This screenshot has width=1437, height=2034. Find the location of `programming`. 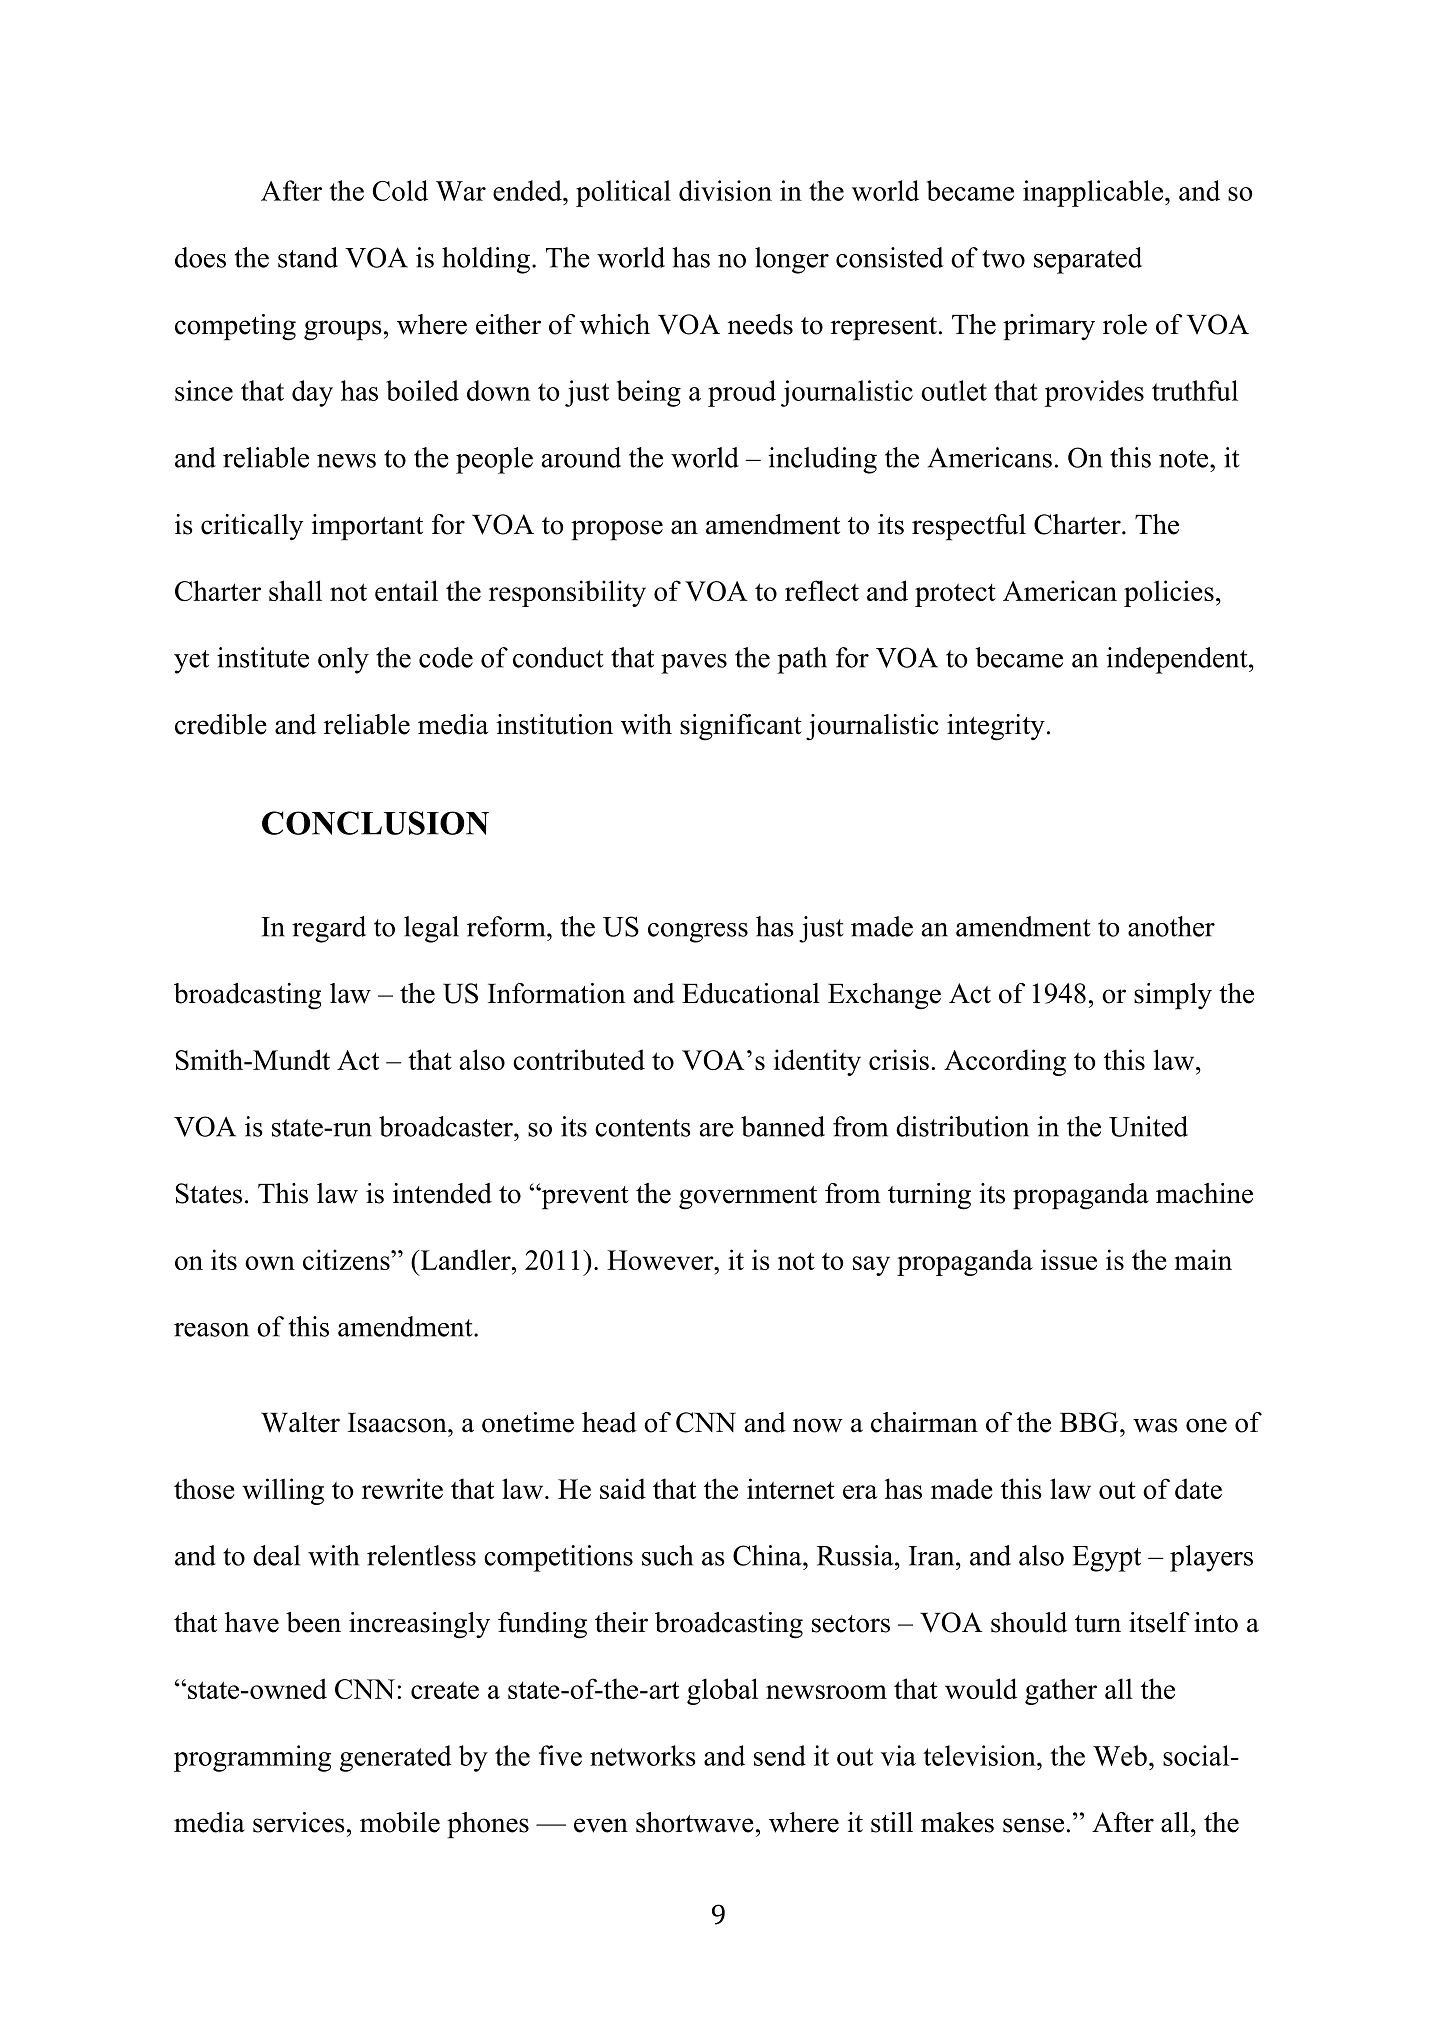

programming is located at coordinates (252, 1758).
